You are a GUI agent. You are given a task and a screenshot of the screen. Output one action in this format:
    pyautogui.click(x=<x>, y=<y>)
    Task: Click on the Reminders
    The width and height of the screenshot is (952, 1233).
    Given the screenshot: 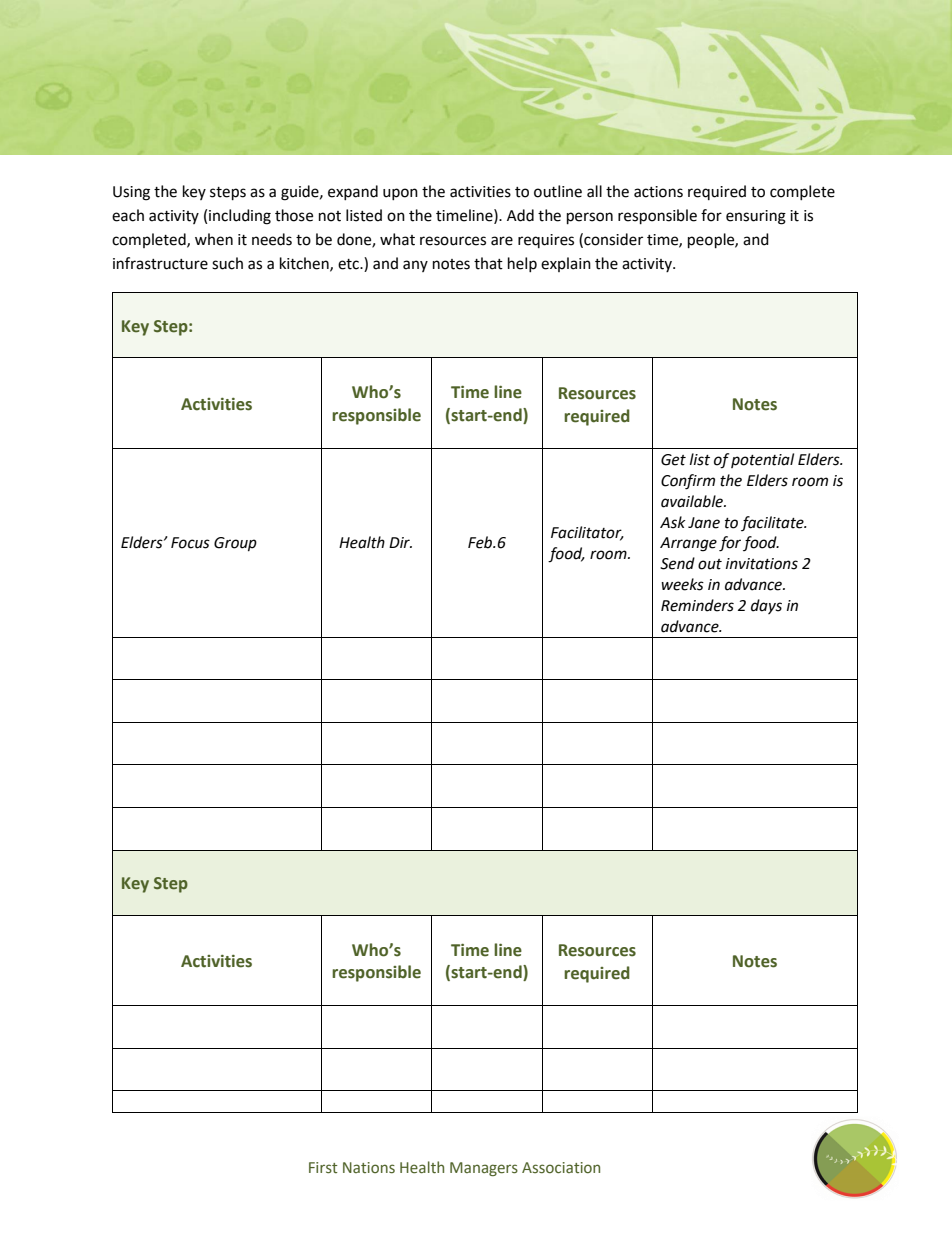 What is the action you would take?
    pyautogui.click(x=697, y=605)
